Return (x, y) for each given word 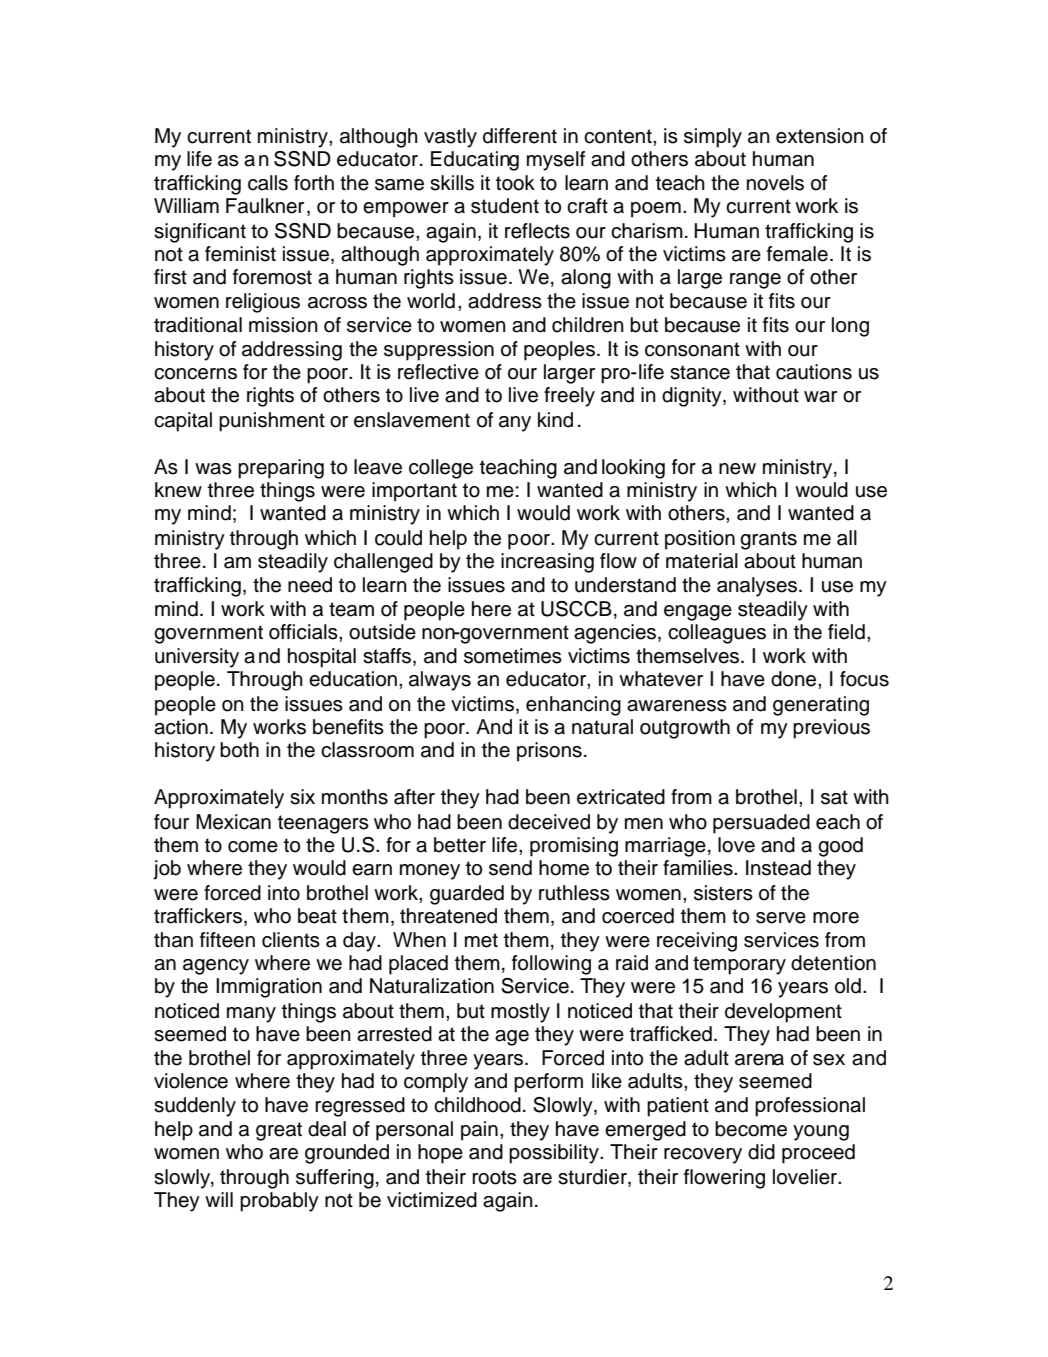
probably (279, 1202)
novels (775, 183)
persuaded (761, 824)
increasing (547, 563)
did (761, 1152)
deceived (549, 822)
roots (494, 1177)
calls (268, 183)
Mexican (233, 822)
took (515, 183)
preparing (281, 469)
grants (768, 540)
